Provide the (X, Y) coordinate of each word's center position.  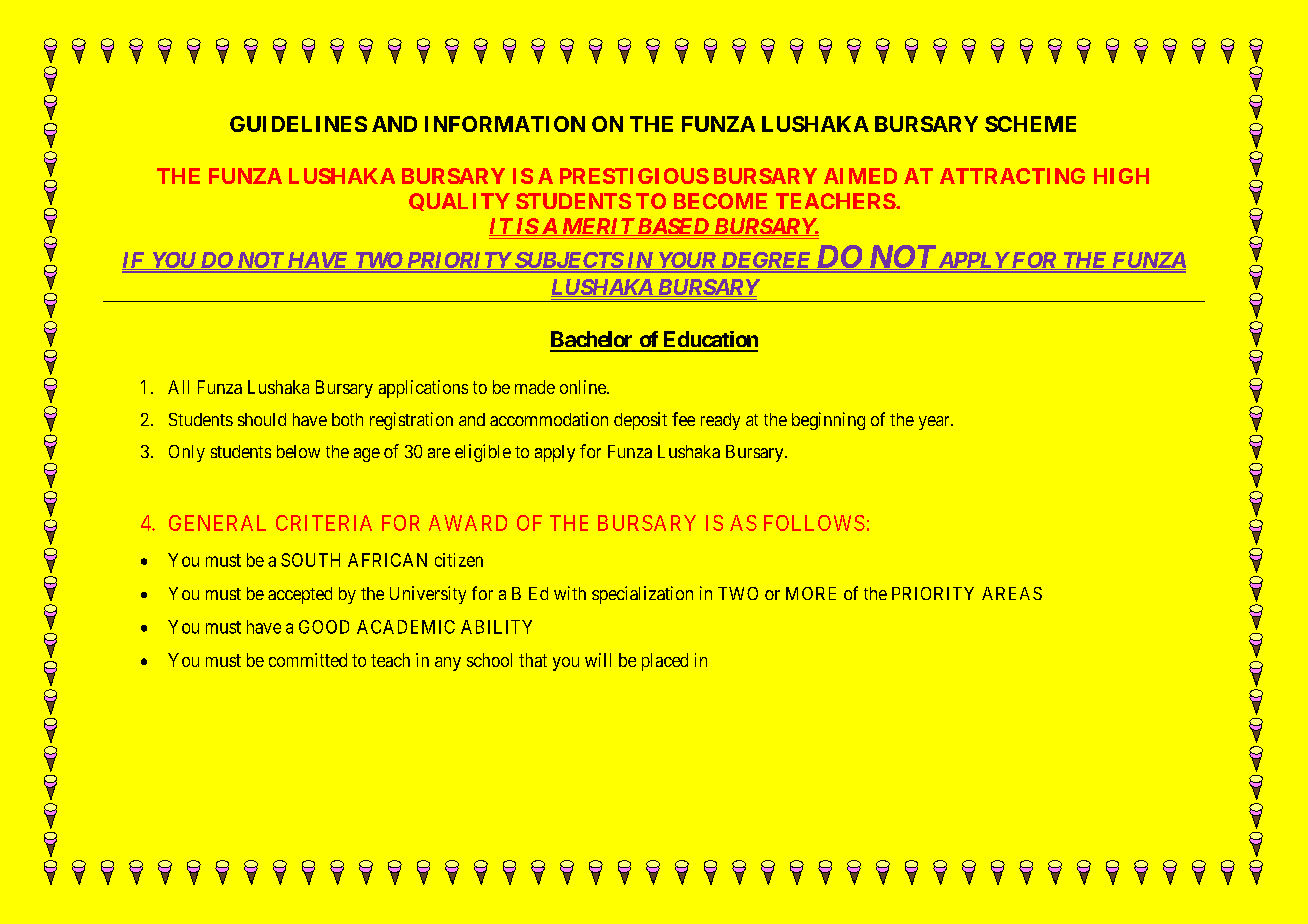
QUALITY (459, 202)
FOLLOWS (814, 523)
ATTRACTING (1012, 176)
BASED (673, 227)
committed (308, 660)
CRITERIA (324, 523)
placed (665, 662)
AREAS (1012, 593)
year (935, 423)
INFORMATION (505, 124)
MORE (811, 593)
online (584, 387)
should (262, 419)
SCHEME (1030, 124)
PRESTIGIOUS (634, 176)
